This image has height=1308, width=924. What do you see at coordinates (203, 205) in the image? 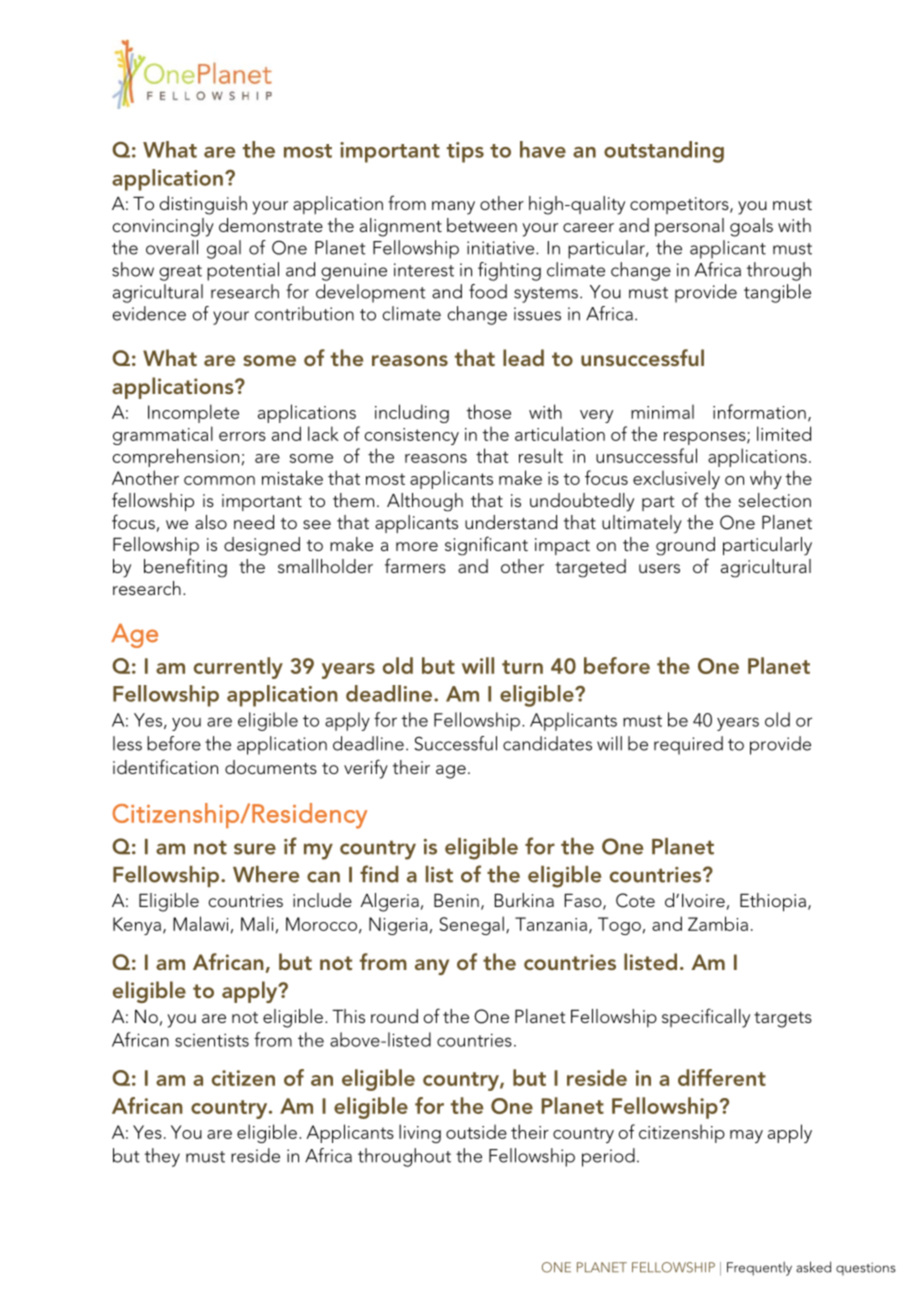
I see `distinguish` at bounding box center [203, 205].
